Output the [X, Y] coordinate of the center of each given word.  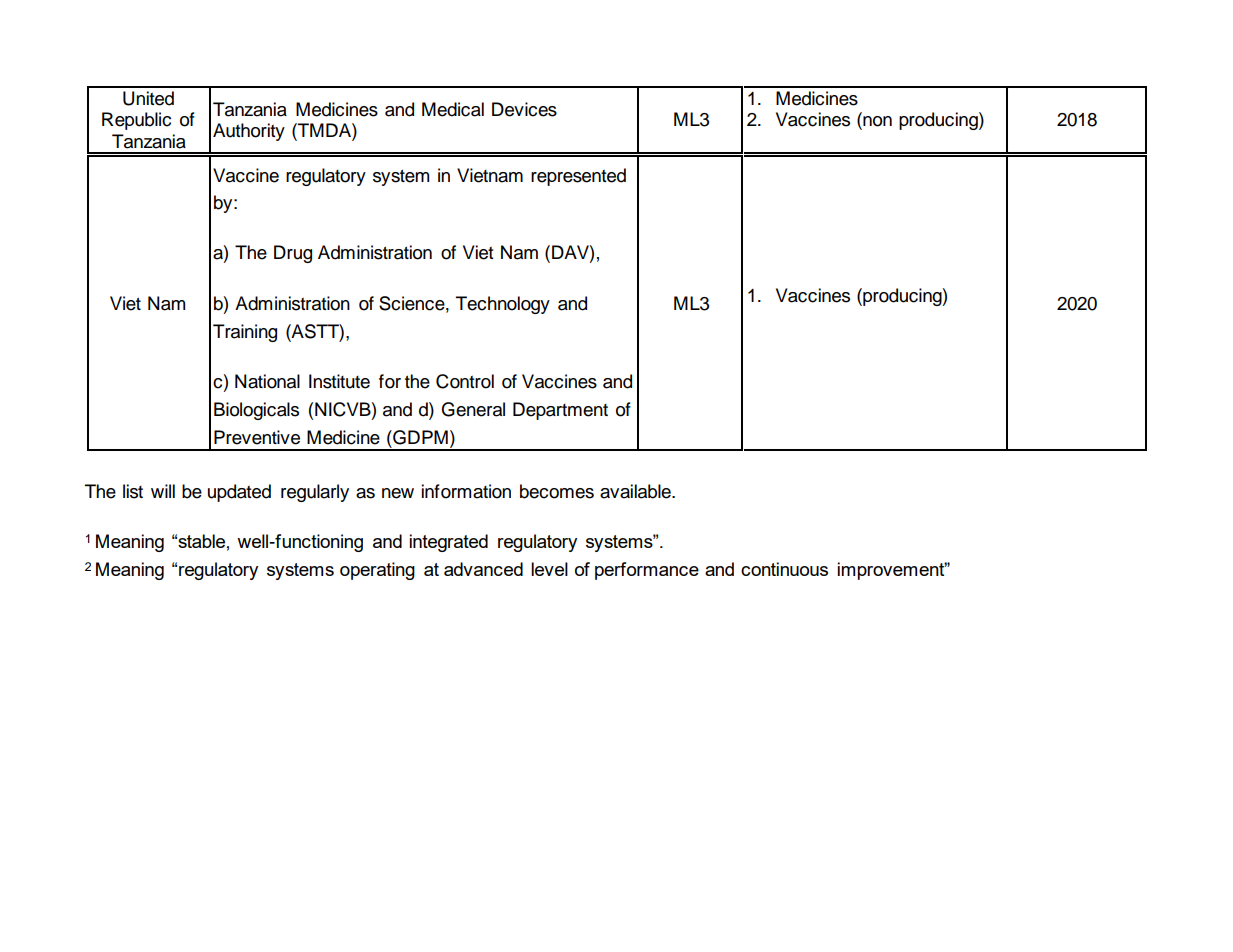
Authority [249, 132]
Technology [503, 305]
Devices [524, 109]
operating [377, 571]
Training [245, 333]
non [876, 121]
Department [560, 411]
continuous [784, 569]
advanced [483, 569]
